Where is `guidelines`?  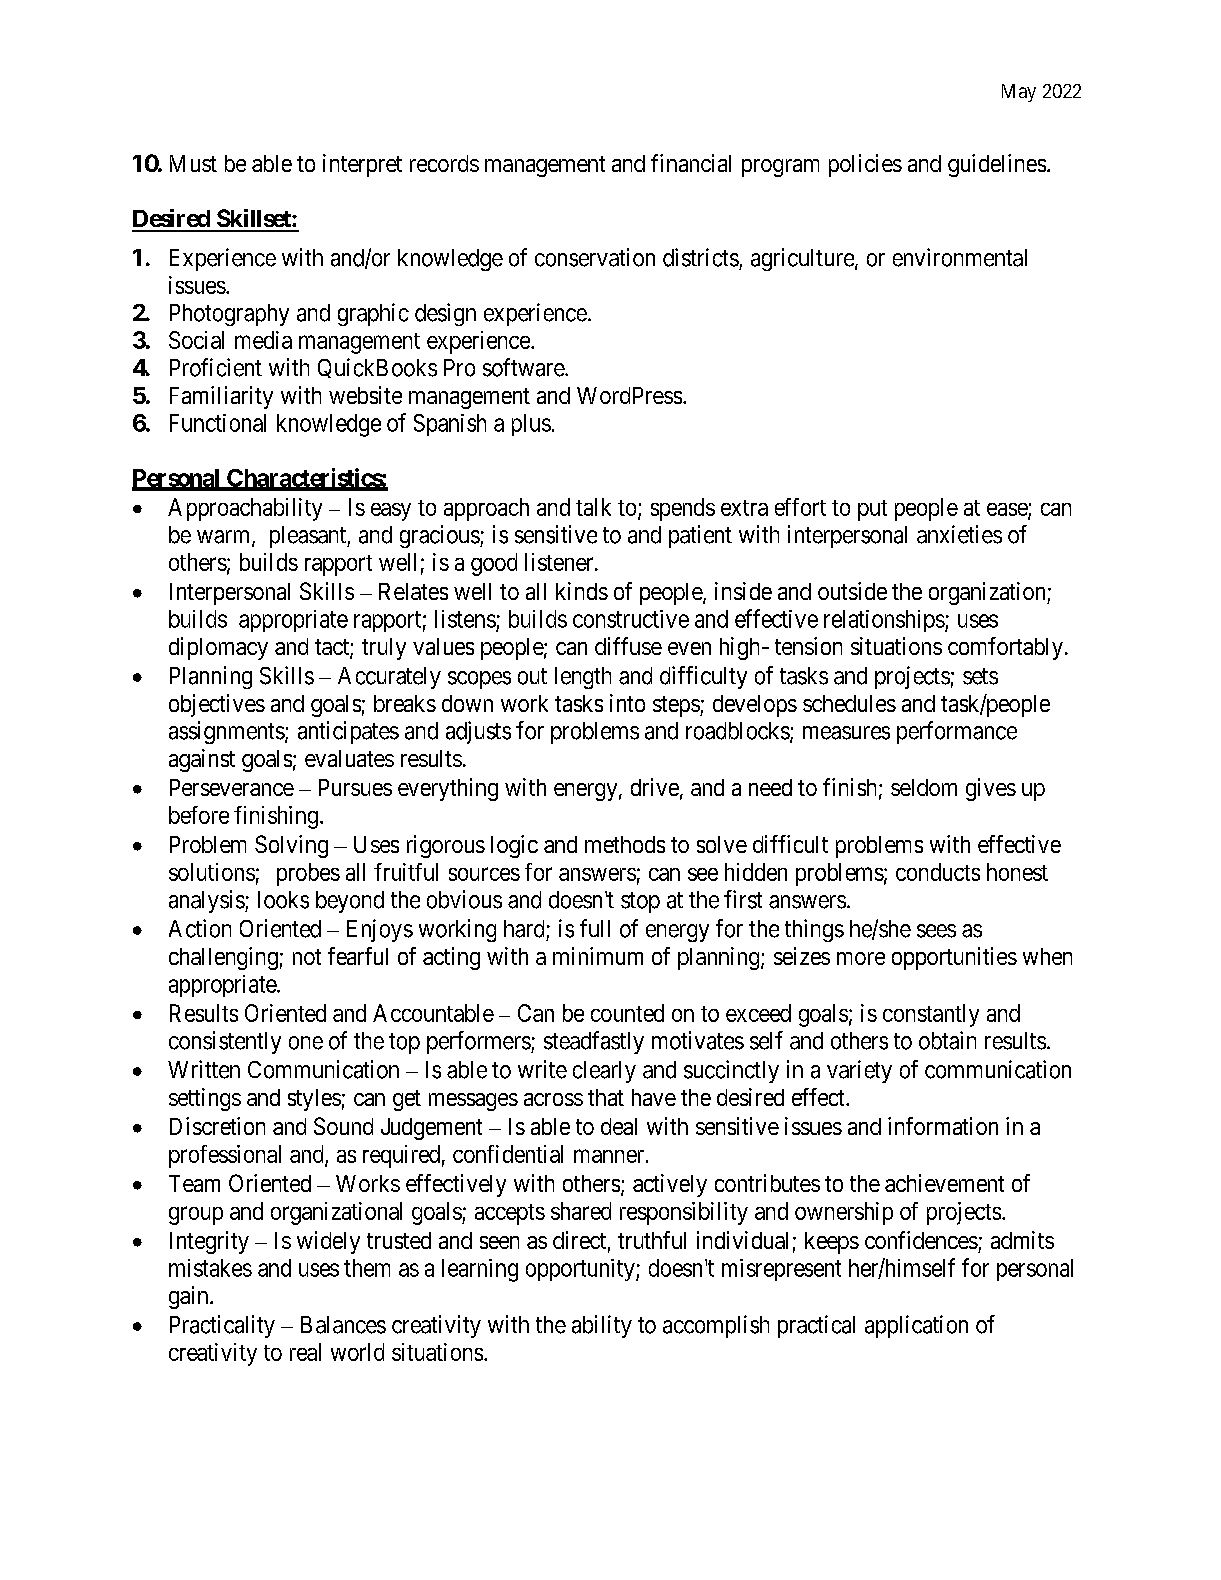
guidelines is located at coordinates (997, 165).
